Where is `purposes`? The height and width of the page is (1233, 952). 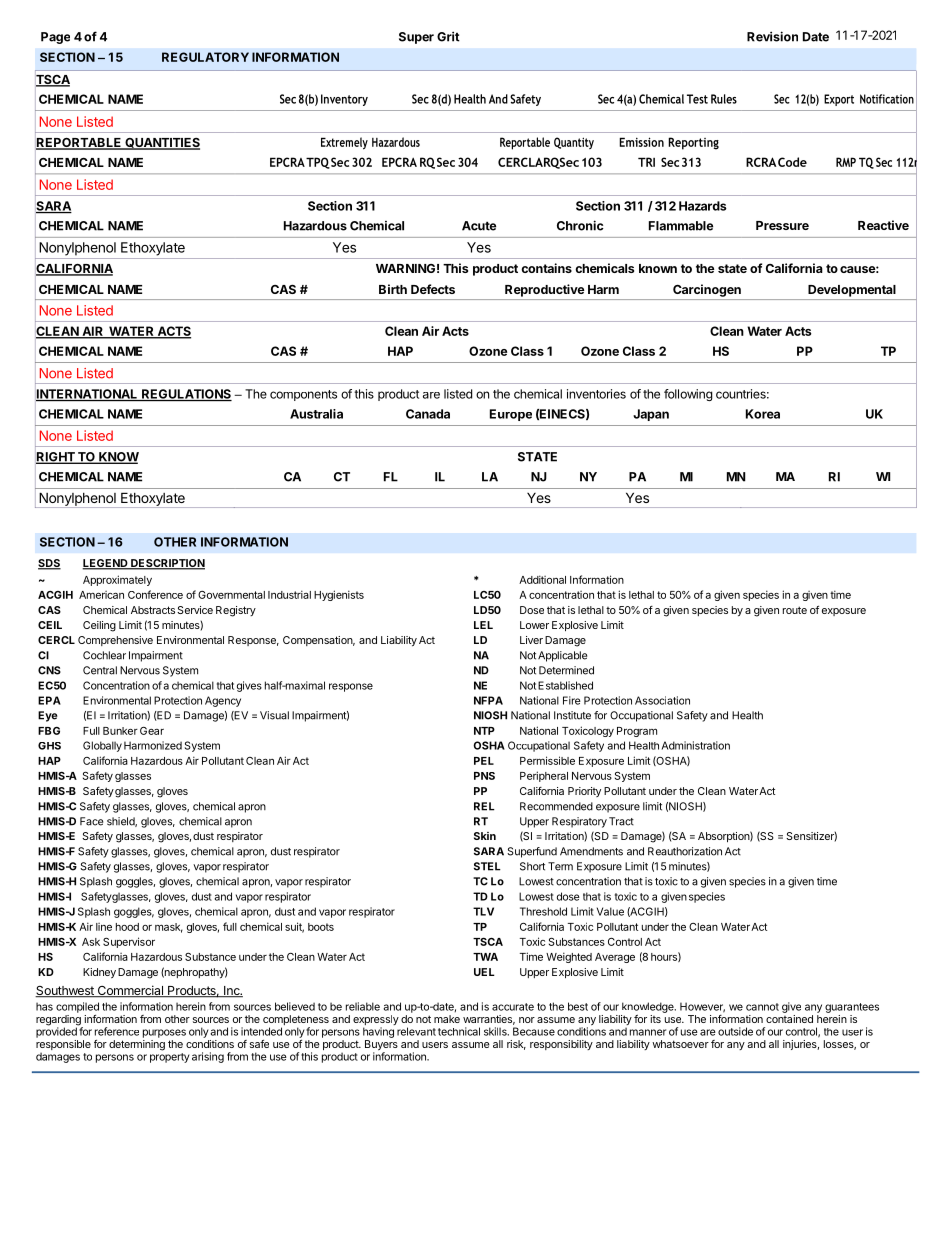 purposes is located at coordinates (164, 1033).
